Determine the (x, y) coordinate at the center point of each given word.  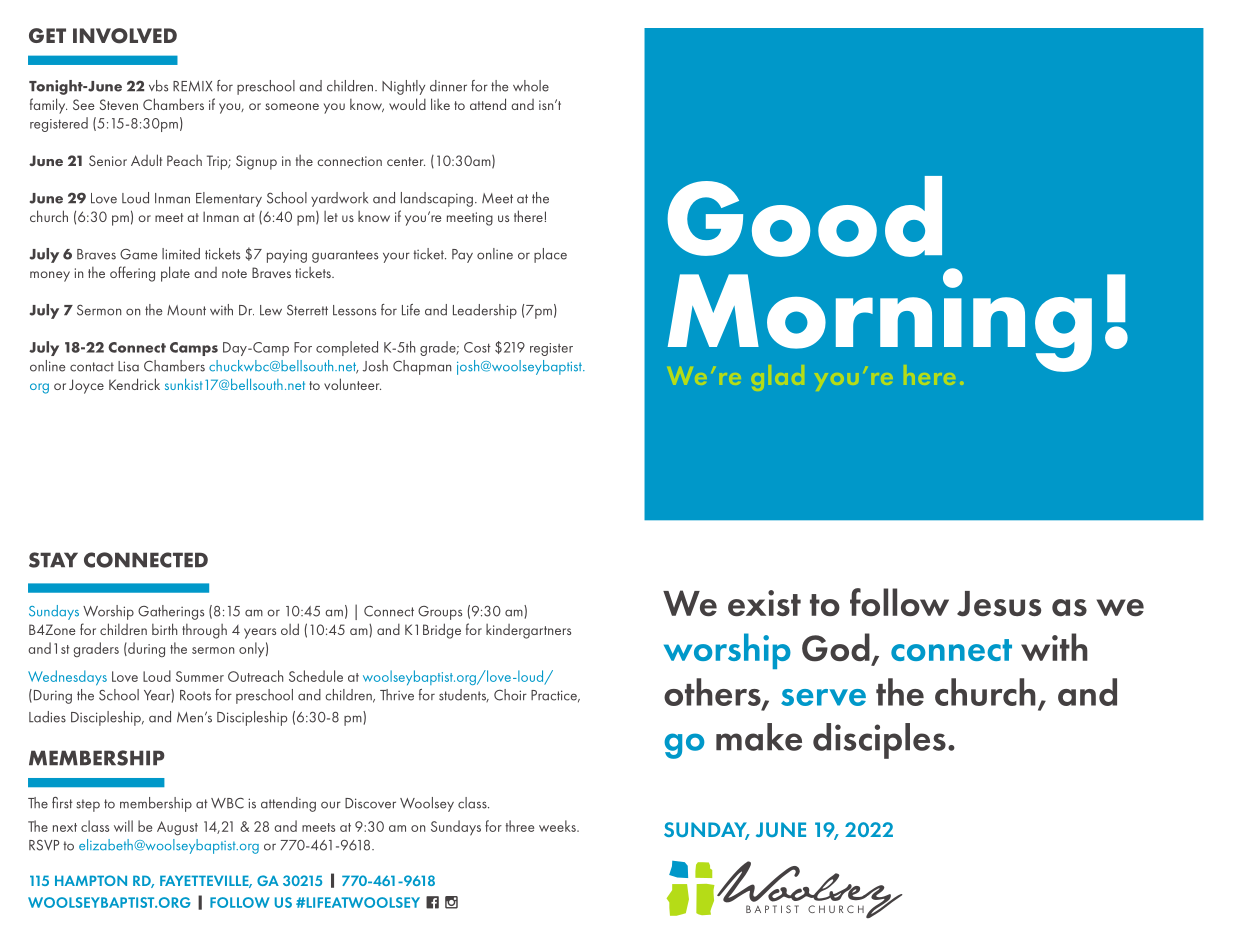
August (177, 828)
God (836, 647)
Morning (880, 320)
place (550, 255)
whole (531, 86)
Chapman (422, 367)
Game (138, 254)
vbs (158, 86)
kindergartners (528, 631)
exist (764, 603)
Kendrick (134, 384)
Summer (200, 676)
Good (804, 216)
